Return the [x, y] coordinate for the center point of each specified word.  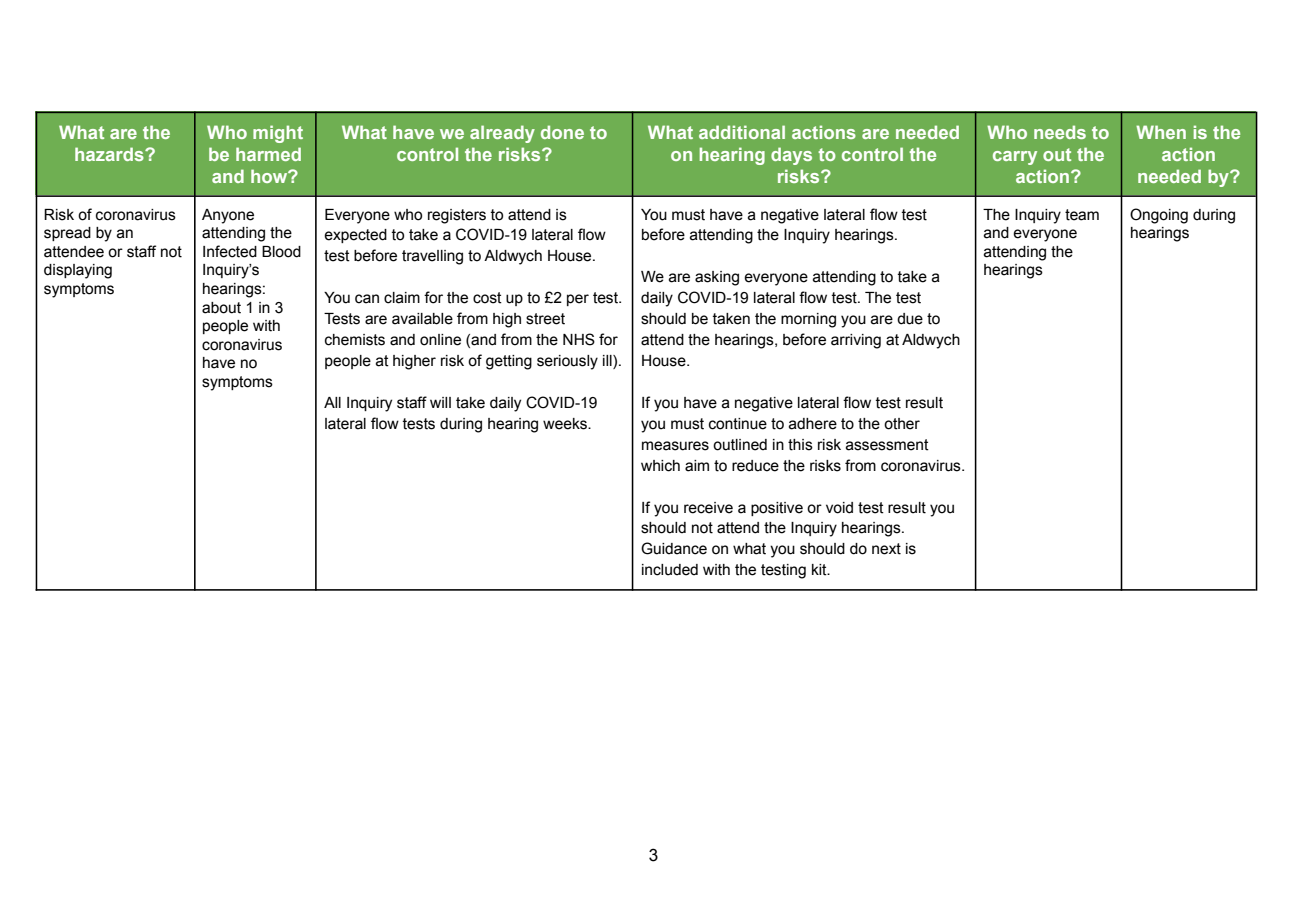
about [221, 308]
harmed [268, 154]
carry [1015, 158]
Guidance [674, 548]
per [578, 300]
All [332, 402]
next [886, 549]
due [910, 319]
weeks [566, 424]
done [562, 132]
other [902, 424]
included [670, 570]
